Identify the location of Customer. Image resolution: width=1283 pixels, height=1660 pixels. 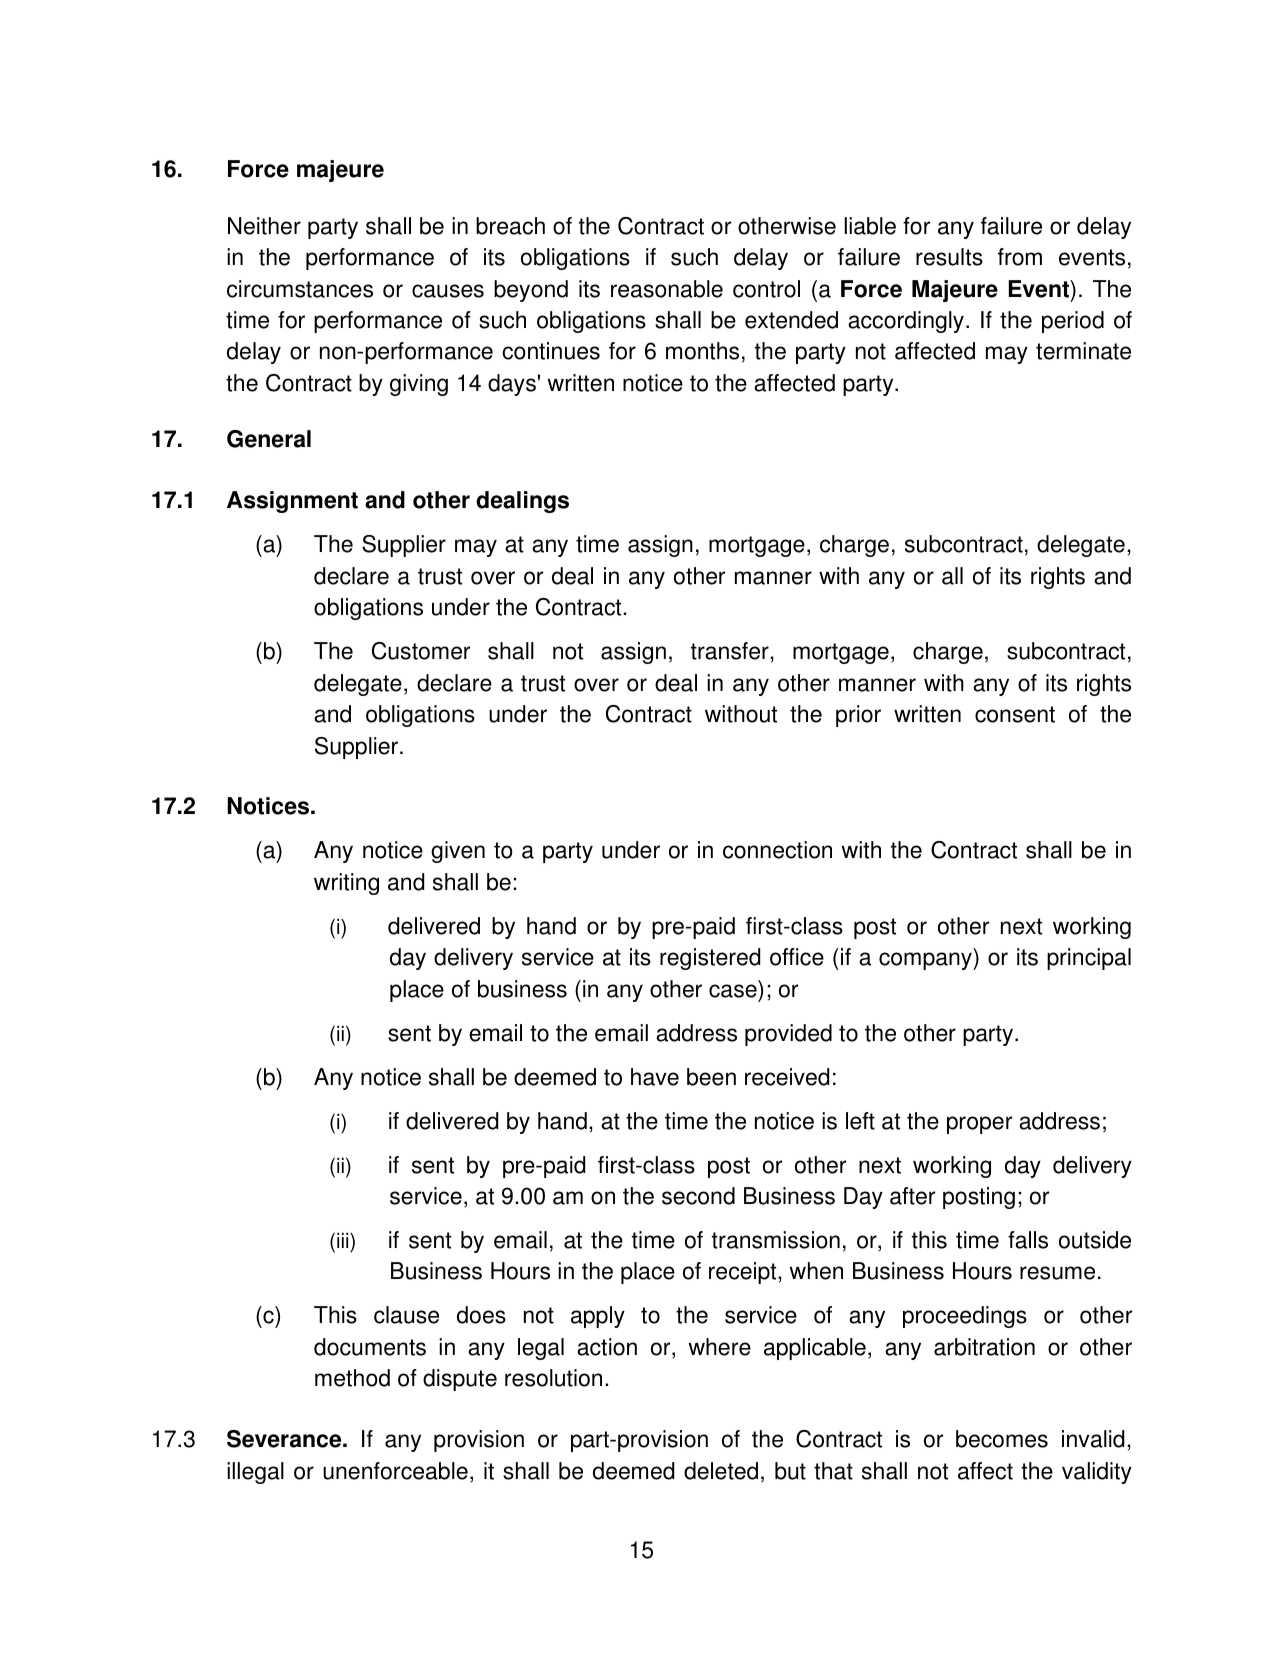
(421, 651).
